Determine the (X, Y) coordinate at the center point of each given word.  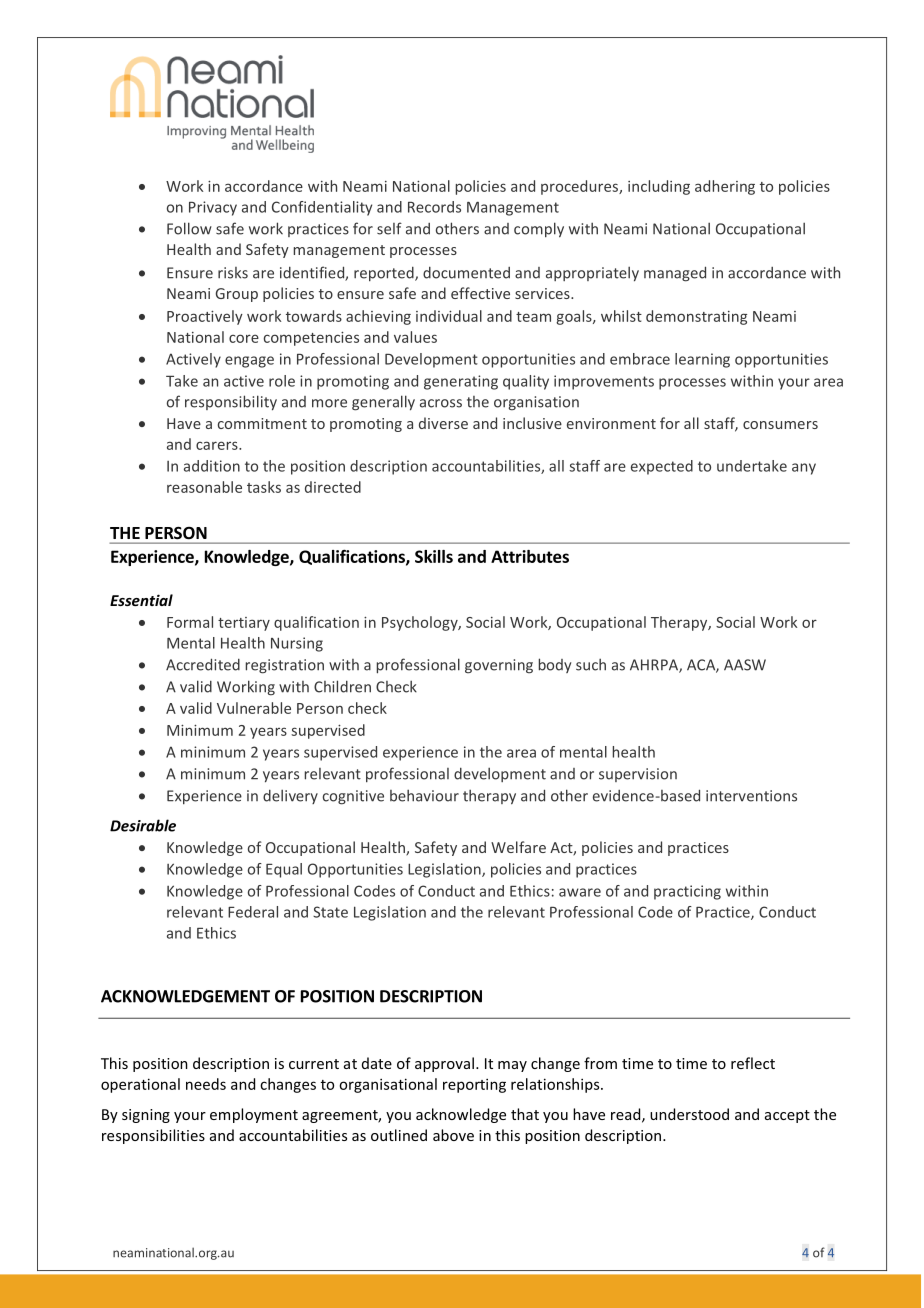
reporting (474, 1085)
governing (499, 666)
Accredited (203, 664)
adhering (725, 187)
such (591, 664)
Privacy (213, 208)
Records (434, 207)
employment (254, 1115)
